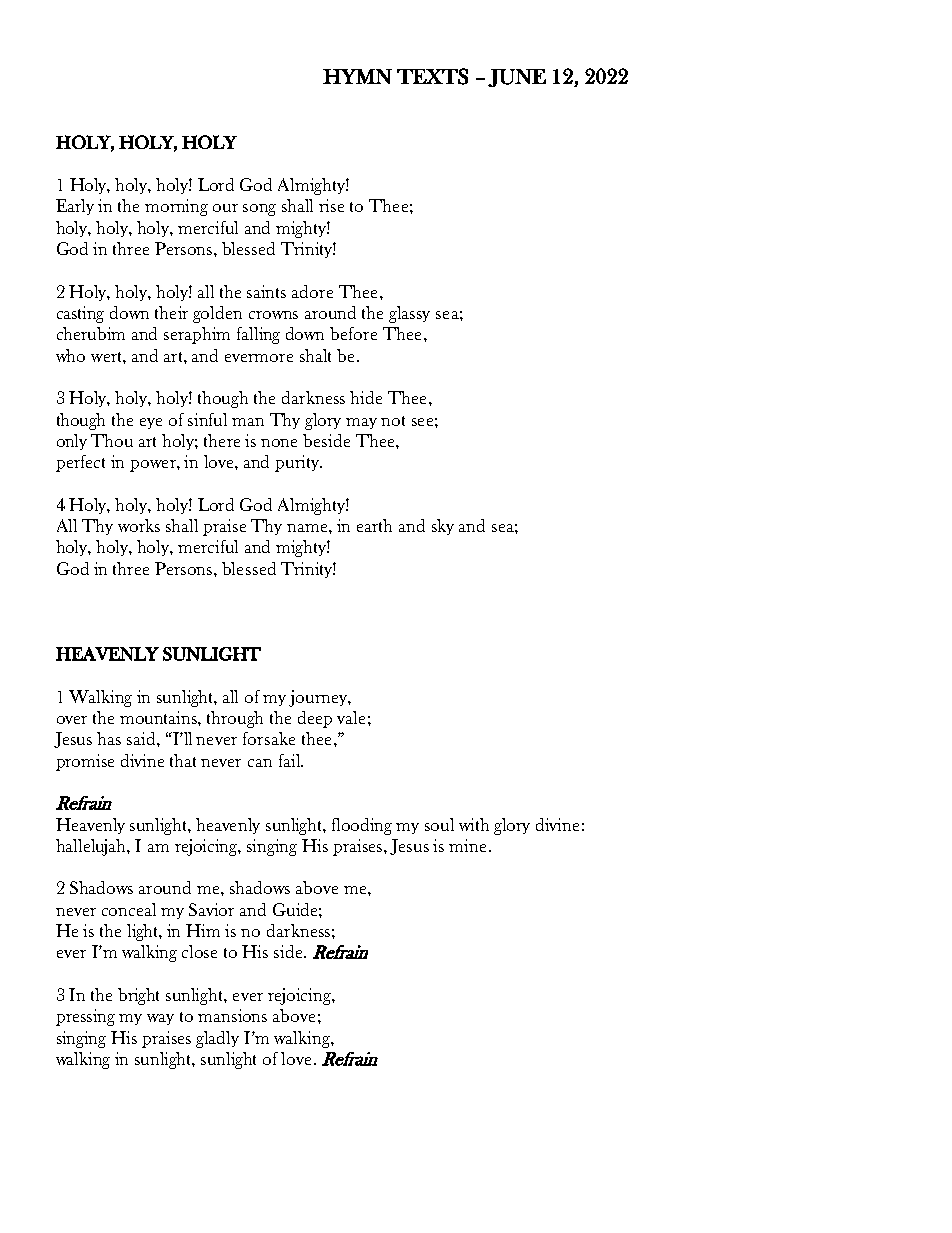 The image size is (952, 1233). Describe the element at coordinates (138, 996) in the page. I see `bright` at that location.
